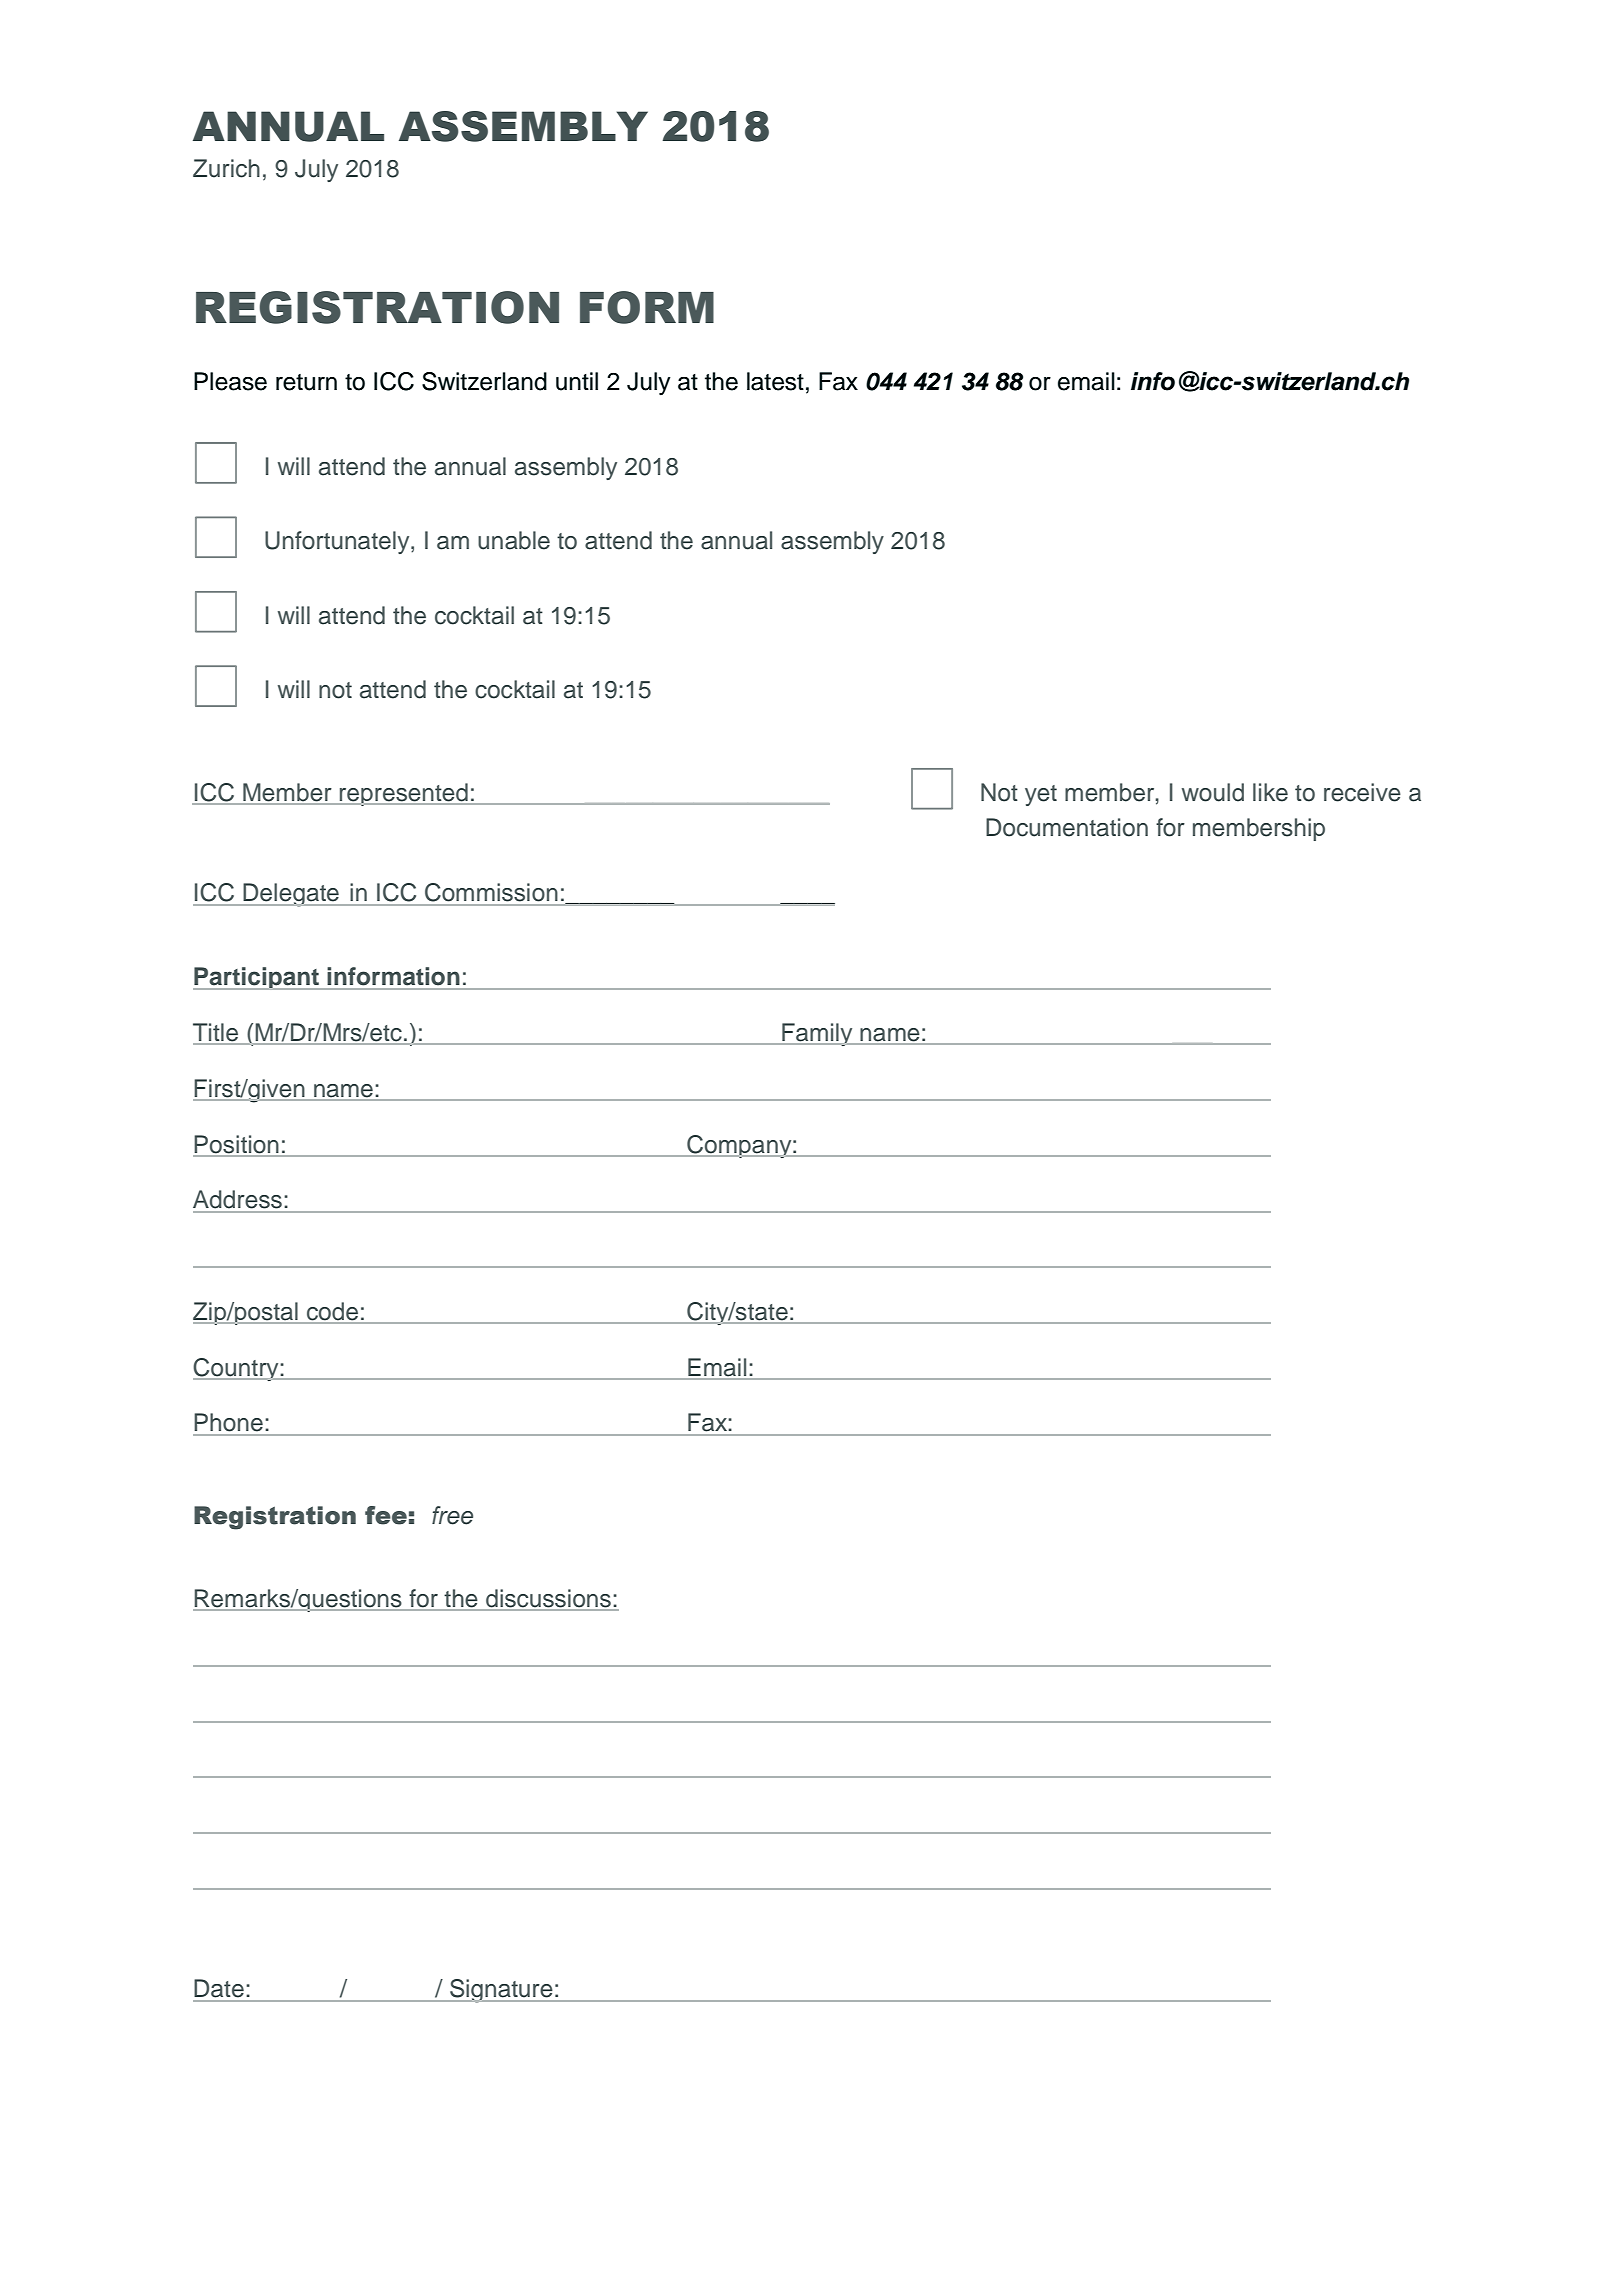 The height and width of the screenshot is (2290, 1619). What do you see at coordinates (775, 381) in the screenshot?
I see `latest` at bounding box center [775, 381].
